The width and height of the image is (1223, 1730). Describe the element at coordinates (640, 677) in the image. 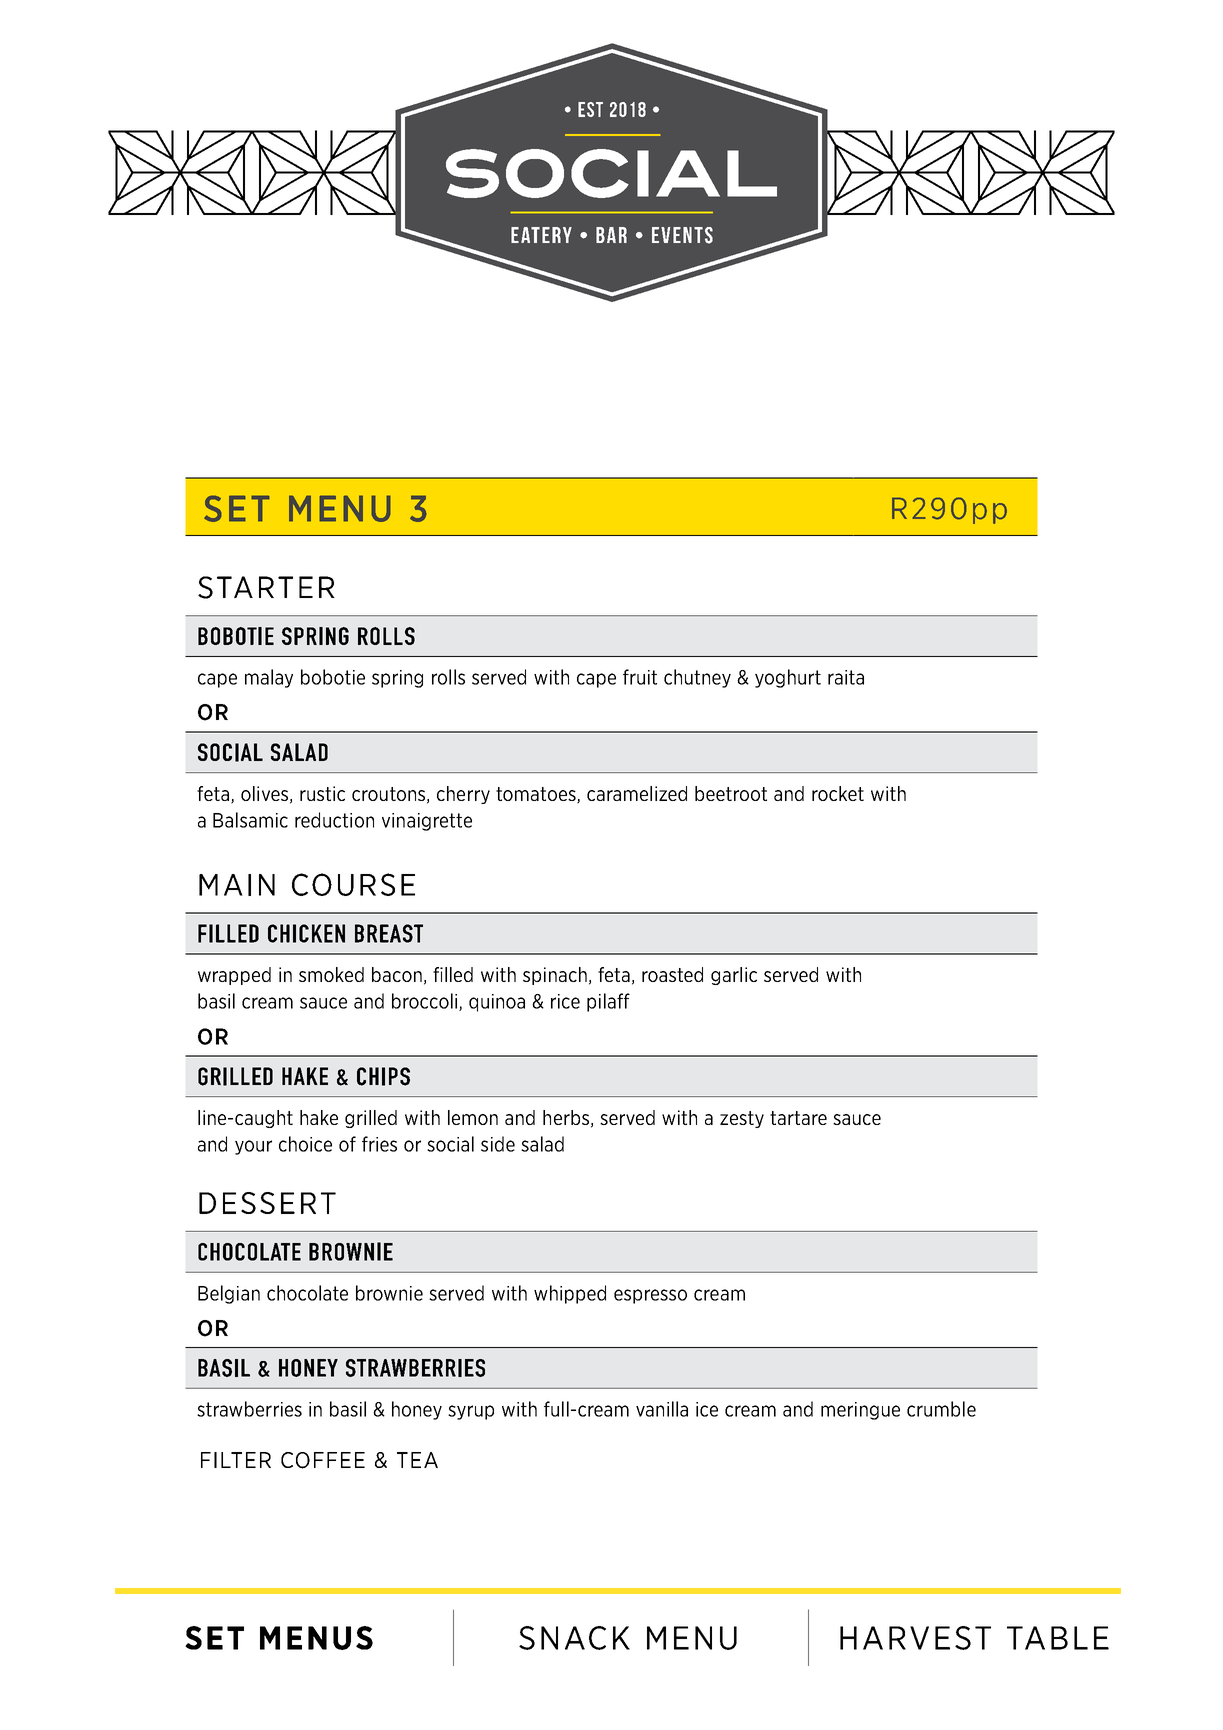

I see `fruit` at that location.
